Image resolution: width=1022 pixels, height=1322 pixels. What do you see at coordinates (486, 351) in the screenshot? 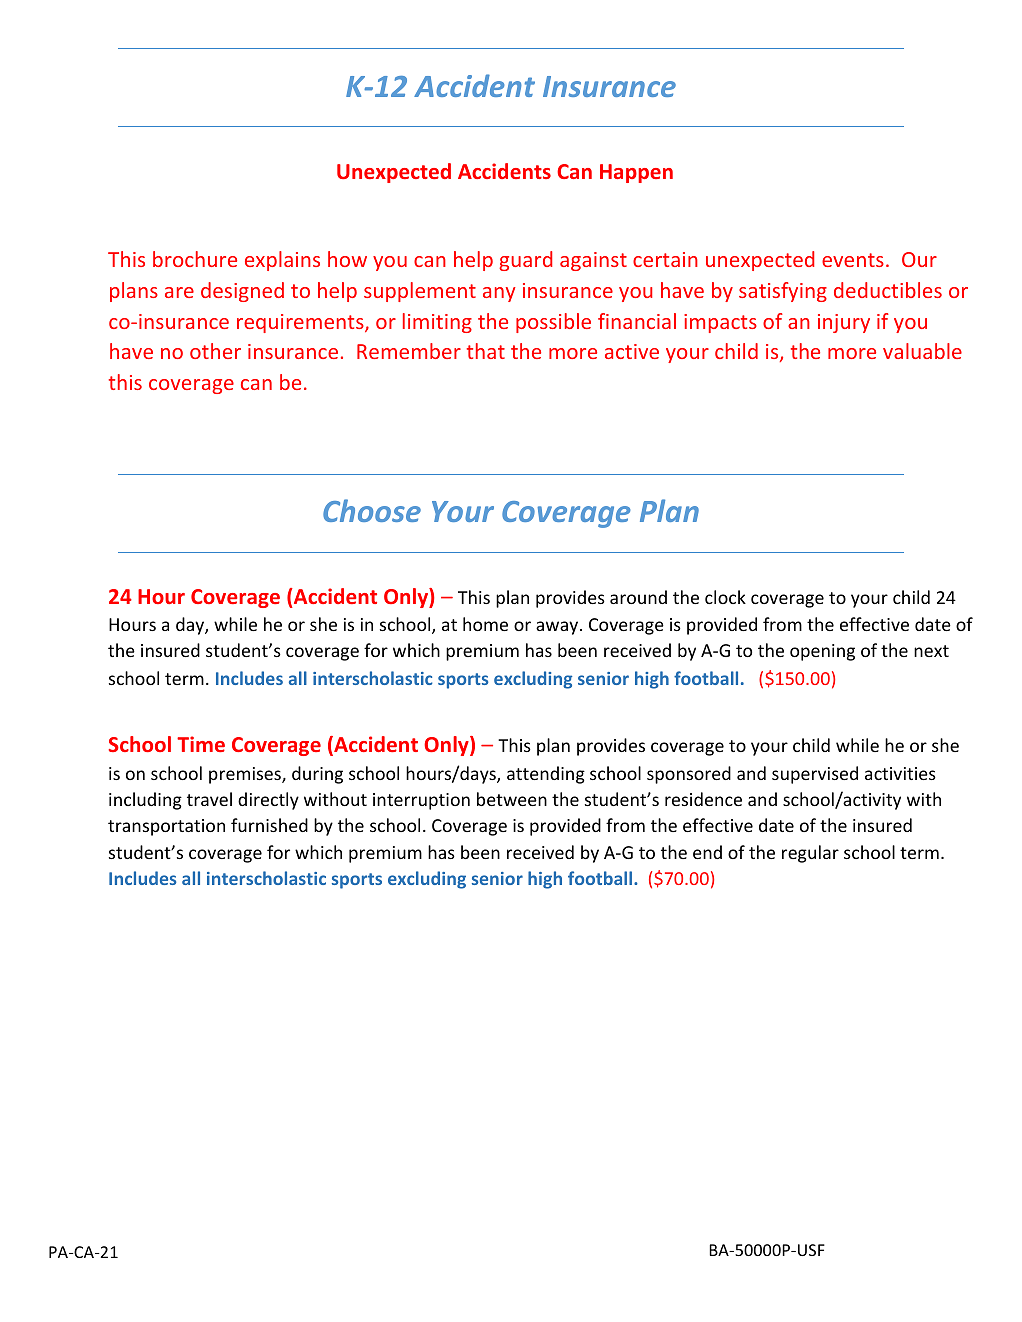
I see `that` at bounding box center [486, 351].
